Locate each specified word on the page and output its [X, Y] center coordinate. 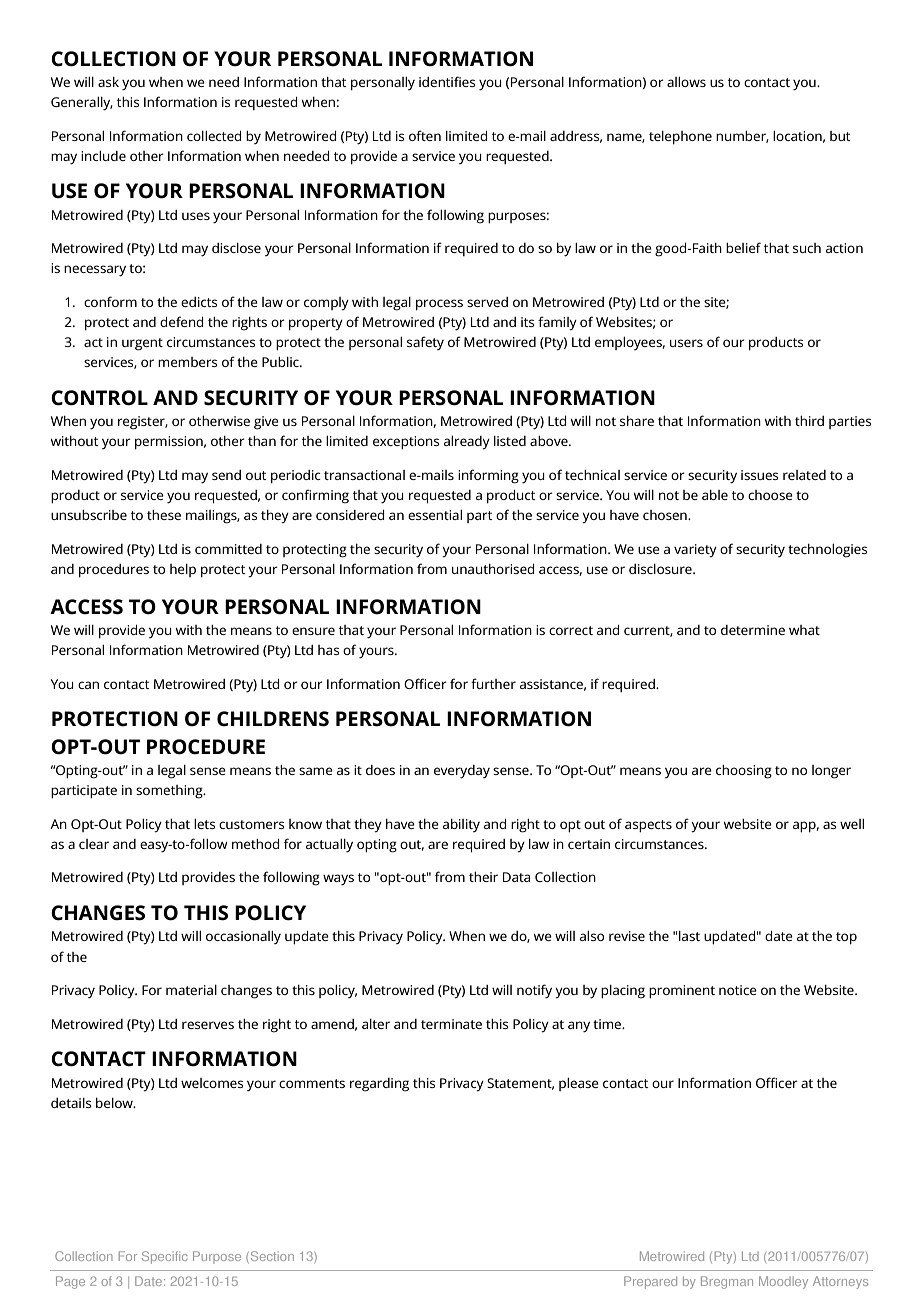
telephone [680, 137]
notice [738, 990]
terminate [451, 1024]
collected [214, 136]
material [191, 990]
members [187, 362]
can [88, 685]
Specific [164, 1257]
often [425, 135]
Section [272, 1256]
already [467, 443]
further [493, 683]
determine [753, 630]
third [809, 421]
